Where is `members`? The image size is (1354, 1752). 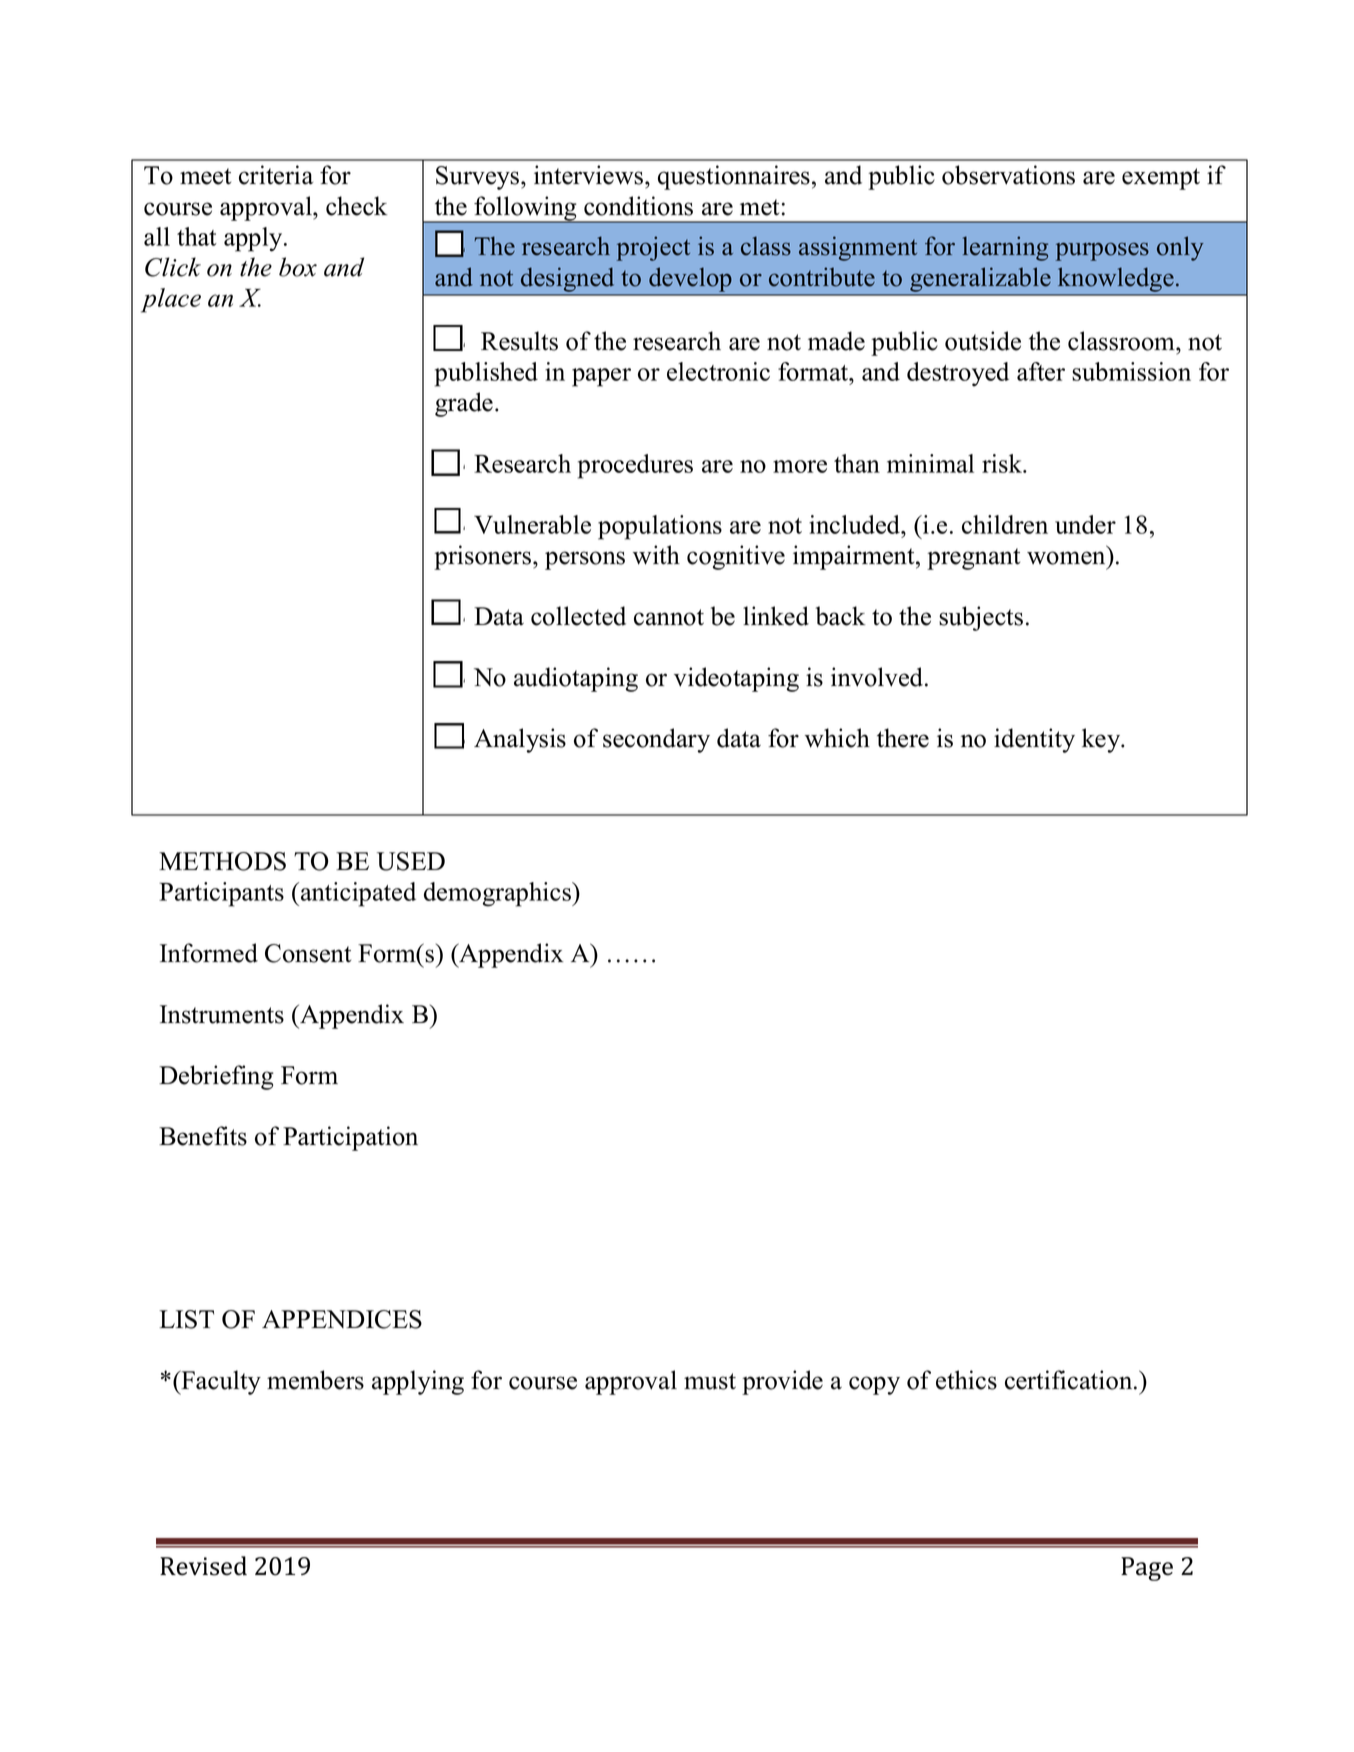
members is located at coordinates (315, 1380).
